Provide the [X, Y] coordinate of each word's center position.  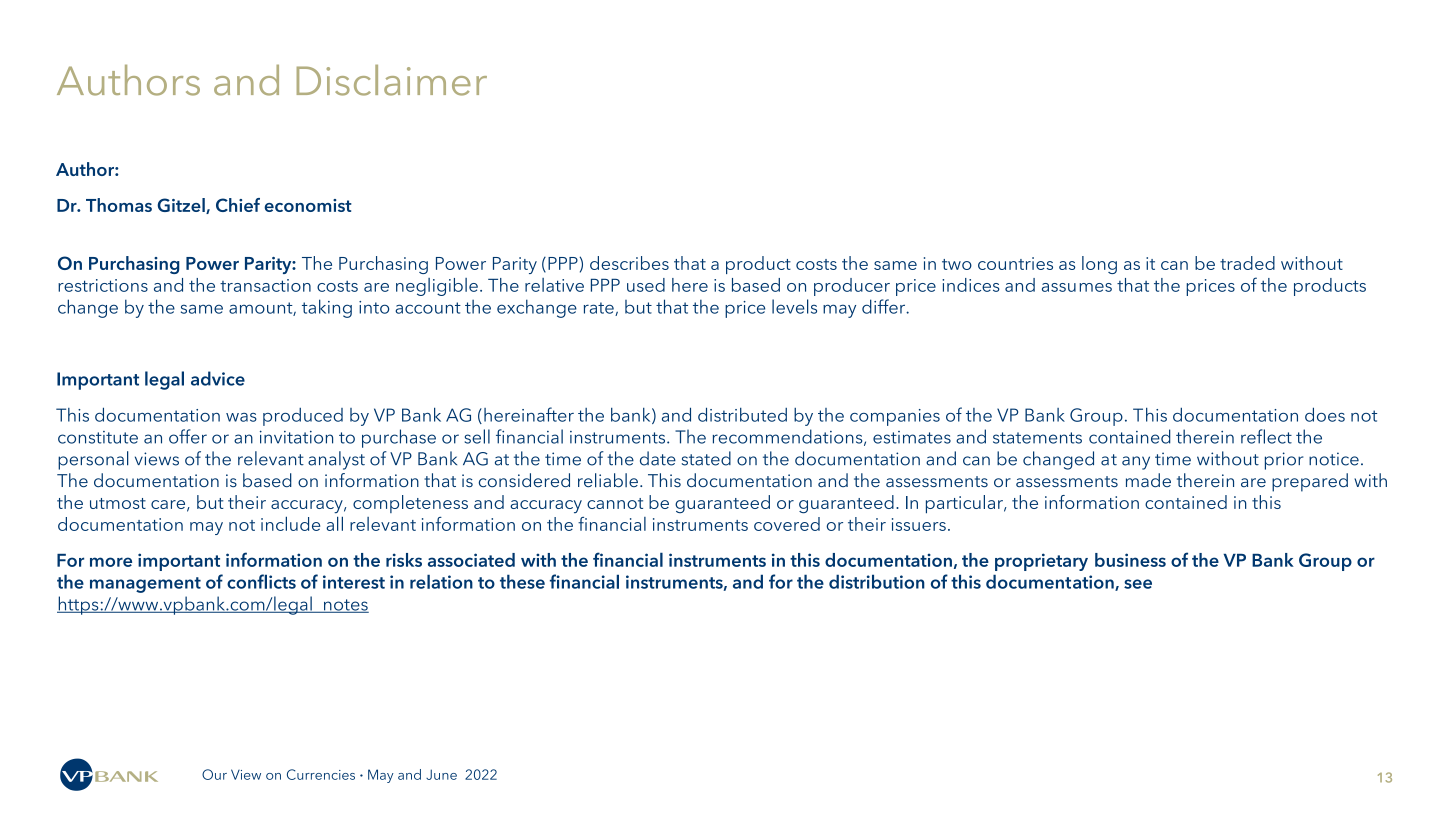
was [241, 417]
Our [214, 774]
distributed [742, 414]
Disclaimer [392, 80]
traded [1247, 263]
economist [308, 205]
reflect [1266, 436]
